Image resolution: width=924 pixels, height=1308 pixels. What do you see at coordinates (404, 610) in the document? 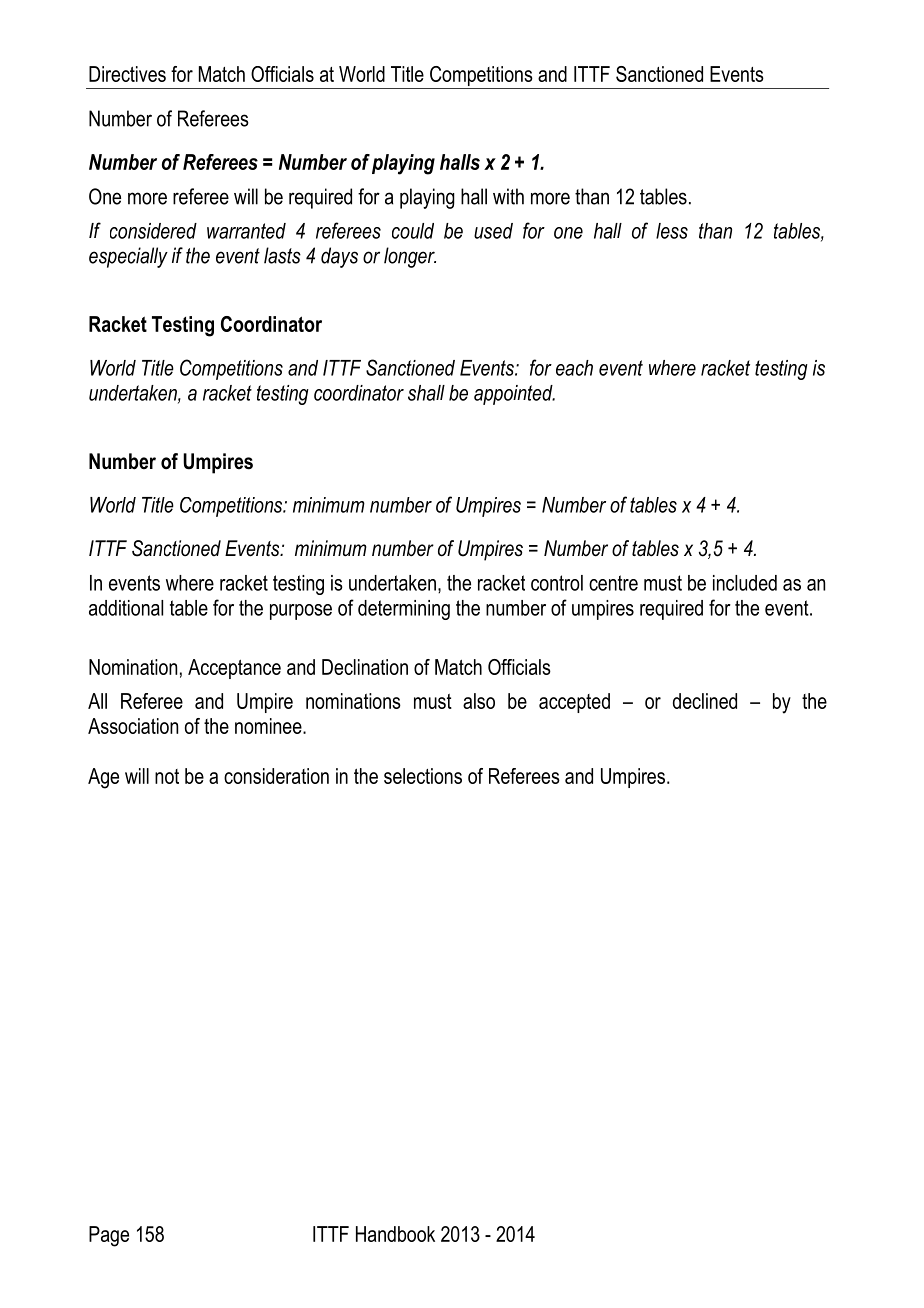
I see `determining` at bounding box center [404, 610].
